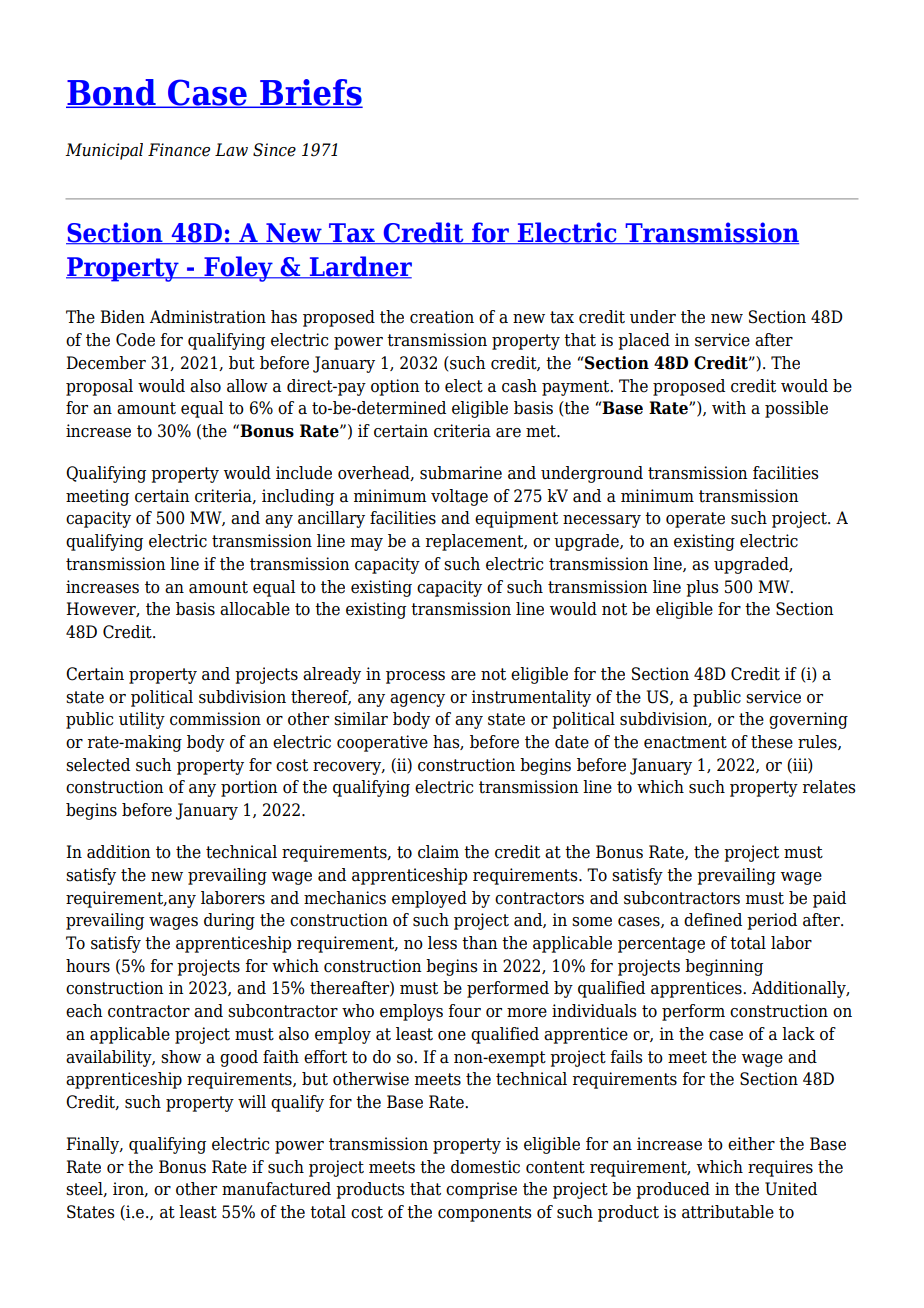 The width and height of the screenshot is (924, 1308). I want to click on cooperative, so click(382, 743).
